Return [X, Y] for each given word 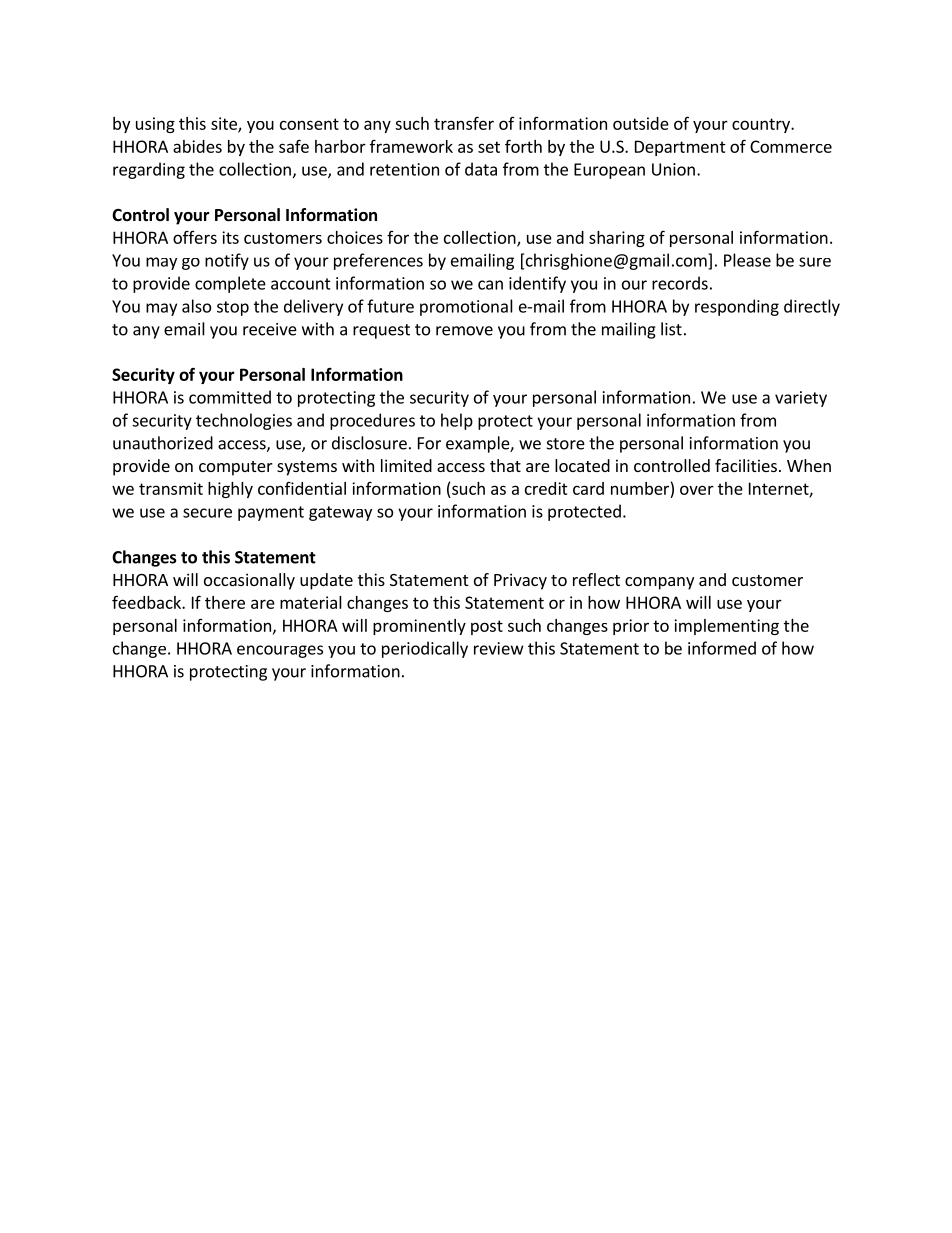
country [762, 125]
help [457, 421]
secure [207, 513]
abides [197, 146]
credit [546, 488]
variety [801, 399]
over [697, 490]
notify [227, 261]
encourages [280, 651]
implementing [726, 627]
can [490, 285]
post [487, 627]
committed [230, 397]
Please [747, 260]
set [489, 147]
